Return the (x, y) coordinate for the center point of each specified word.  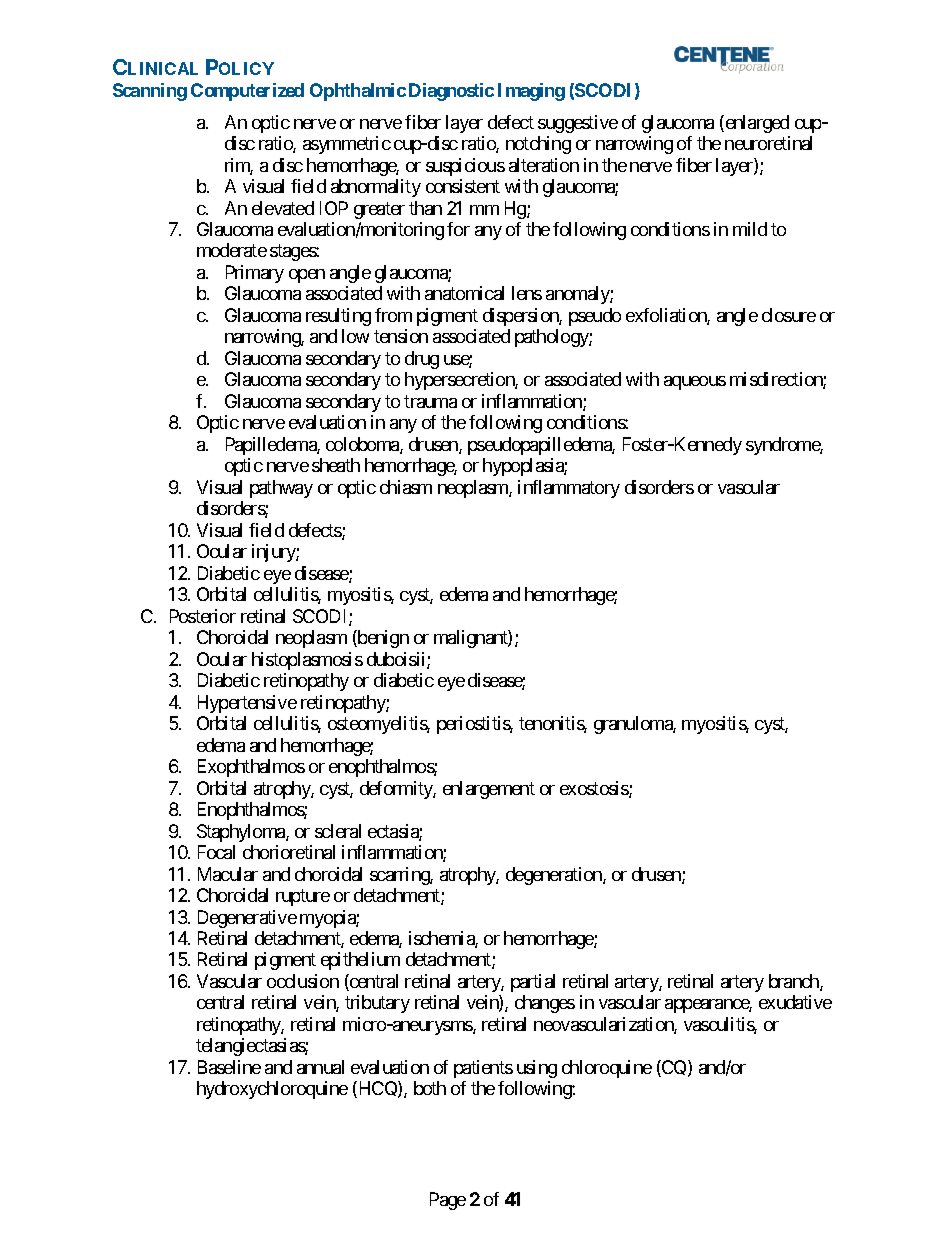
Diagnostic (451, 92)
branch (795, 982)
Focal (216, 852)
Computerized (247, 92)
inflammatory (569, 489)
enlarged (756, 124)
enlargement (489, 790)
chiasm (406, 487)
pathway (281, 489)
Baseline (229, 1067)
